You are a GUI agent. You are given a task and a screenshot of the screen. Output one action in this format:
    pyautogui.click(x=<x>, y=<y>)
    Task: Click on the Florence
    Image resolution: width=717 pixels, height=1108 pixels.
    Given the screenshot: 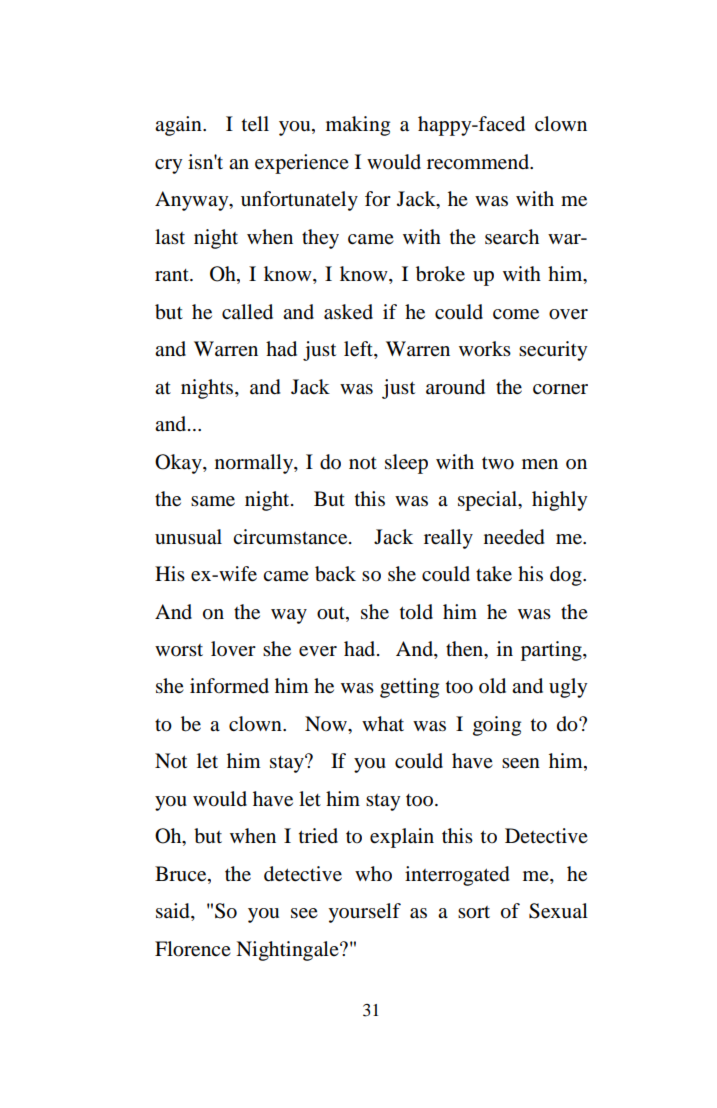 What is the action you would take?
    pyautogui.click(x=193, y=949)
